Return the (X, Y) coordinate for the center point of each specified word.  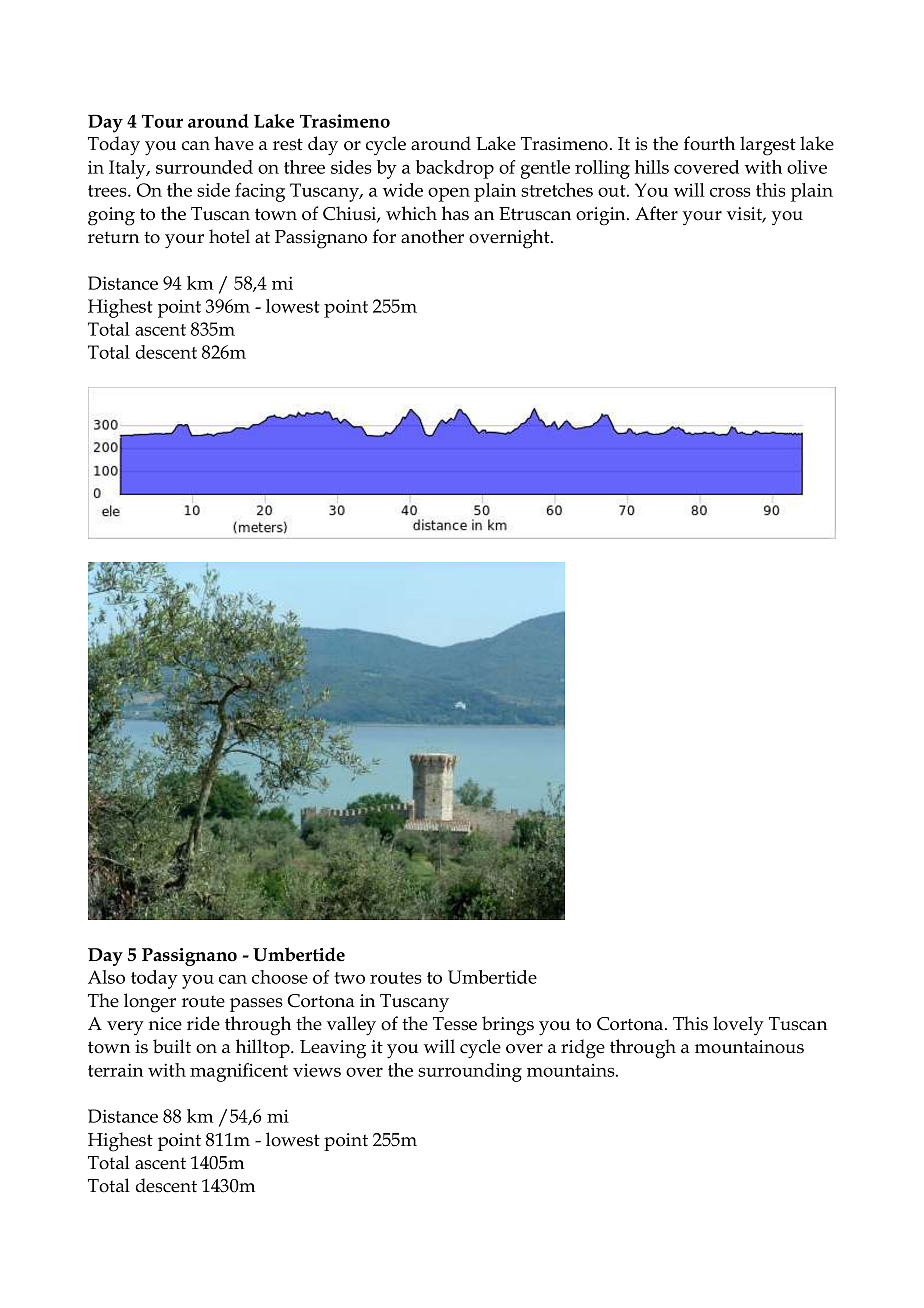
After (656, 213)
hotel (229, 236)
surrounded (204, 167)
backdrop (455, 169)
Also (106, 977)
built (172, 1046)
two (349, 978)
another (432, 236)
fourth (709, 143)
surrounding (470, 1072)
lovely (738, 1025)
